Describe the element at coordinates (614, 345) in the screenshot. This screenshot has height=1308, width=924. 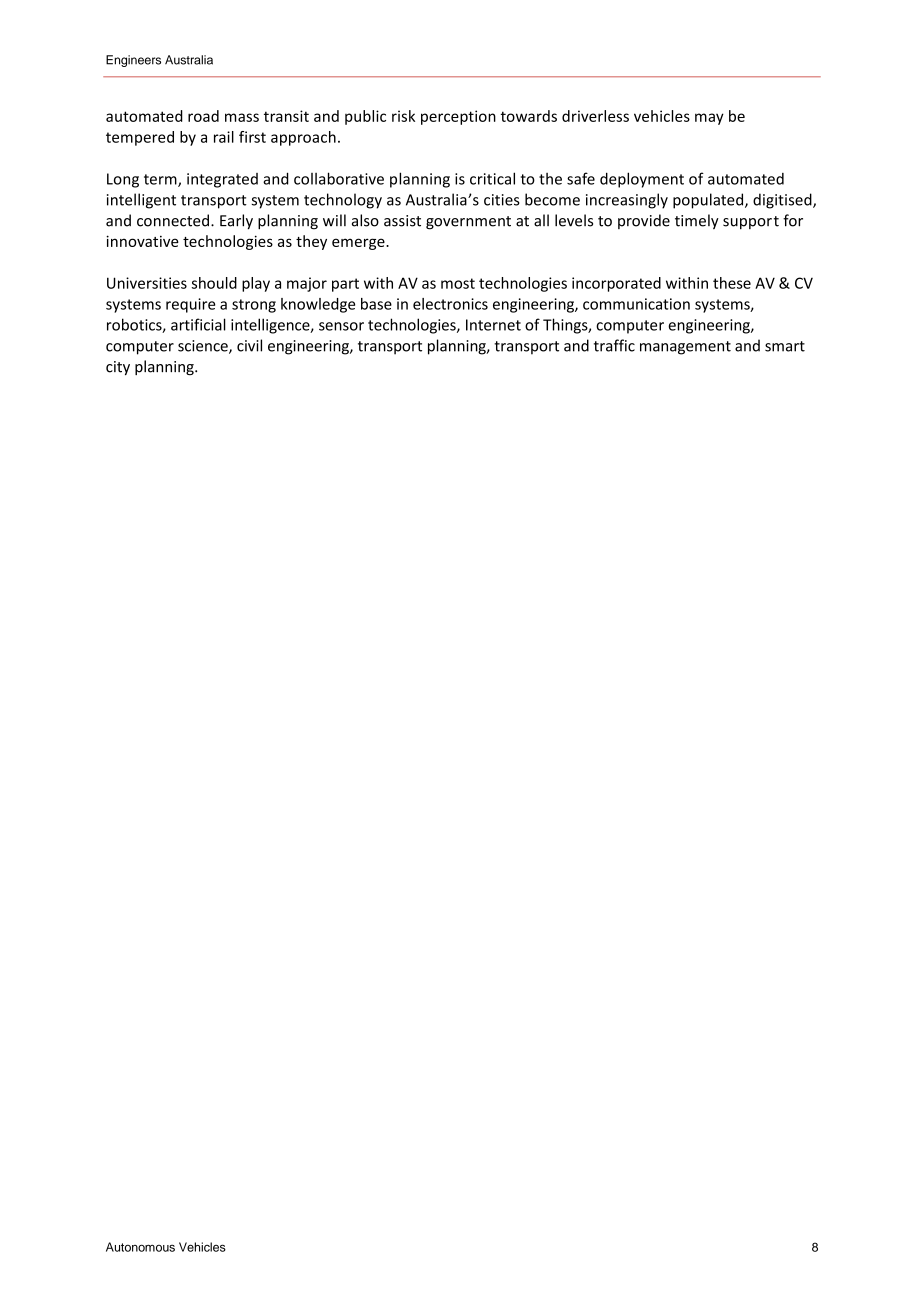
I see `traffic` at that location.
